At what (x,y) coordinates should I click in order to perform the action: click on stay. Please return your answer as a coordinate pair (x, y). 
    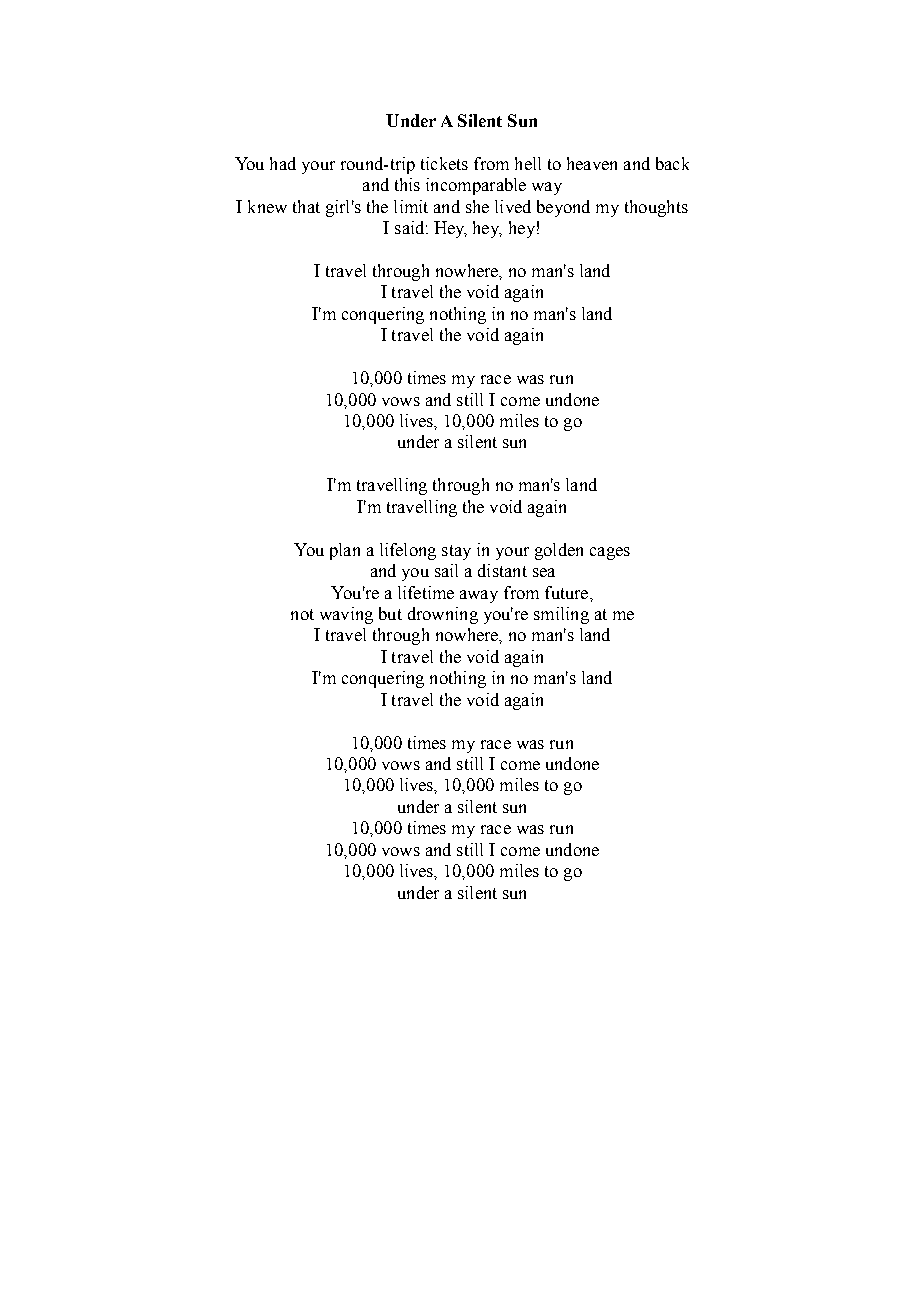
    Looking at the image, I should click on (456, 552).
